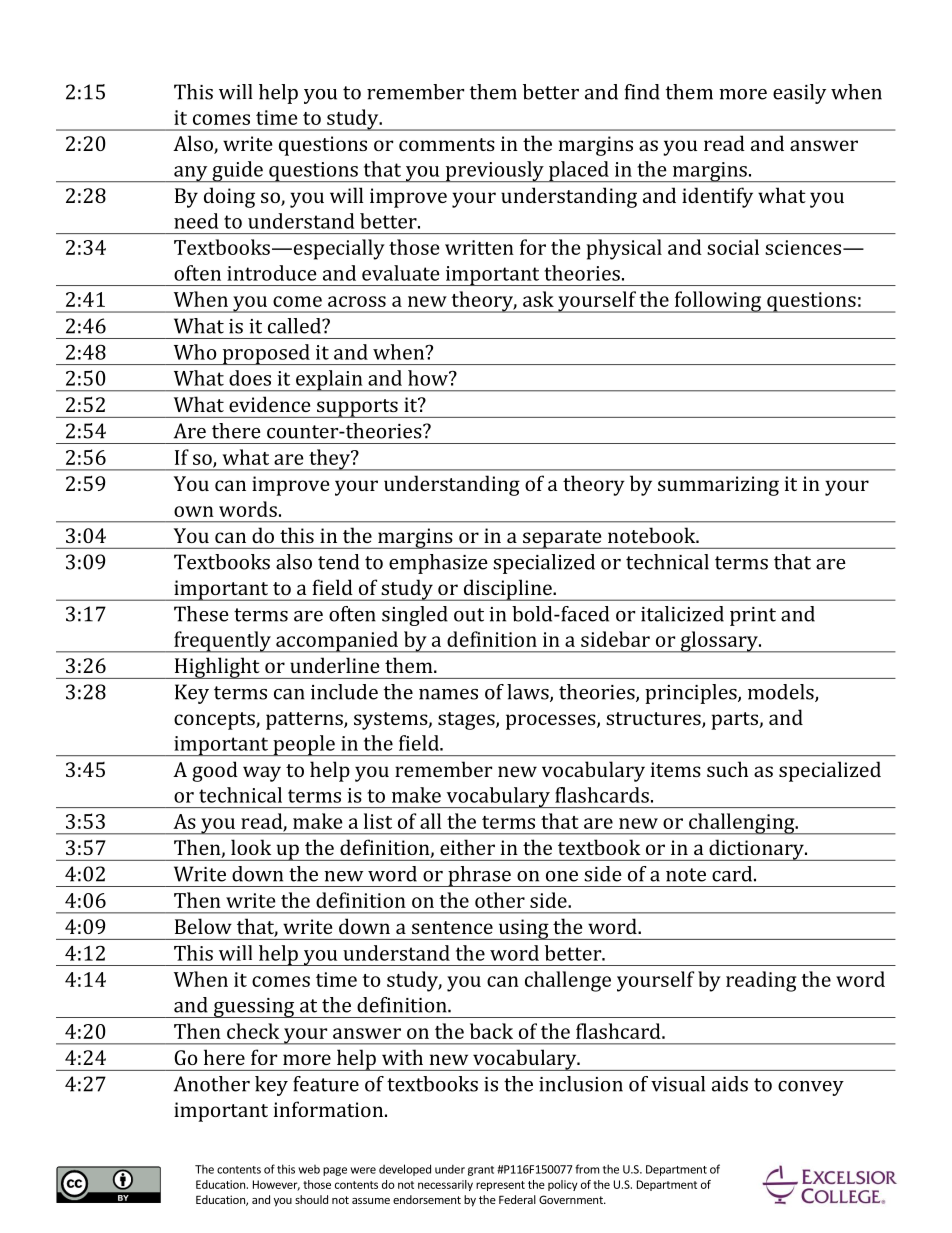  I want to click on previously, so click(494, 171).
